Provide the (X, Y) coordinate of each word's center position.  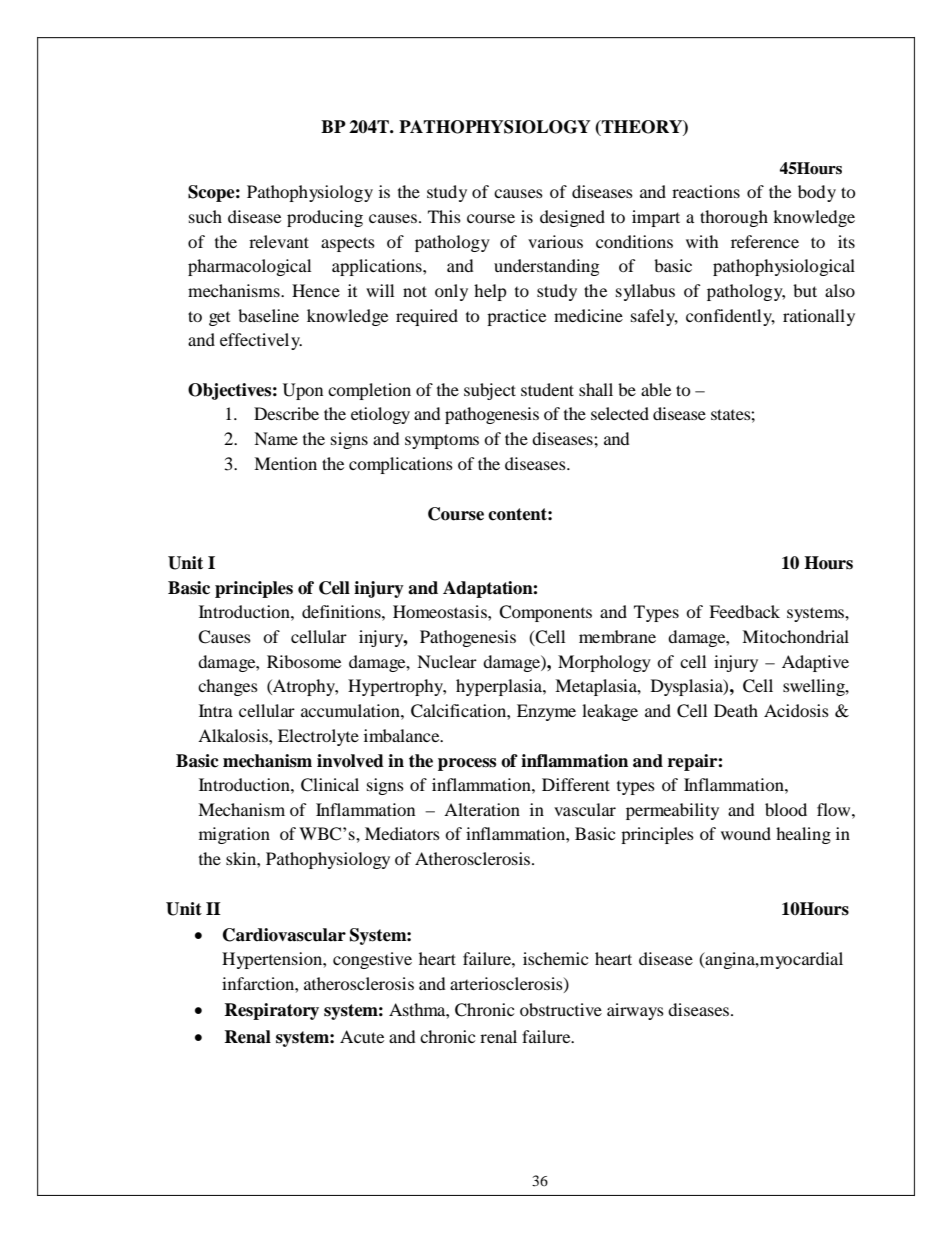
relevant (279, 241)
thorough (734, 218)
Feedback (744, 611)
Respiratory (271, 1011)
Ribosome (304, 661)
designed (572, 218)
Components (545, 613)
